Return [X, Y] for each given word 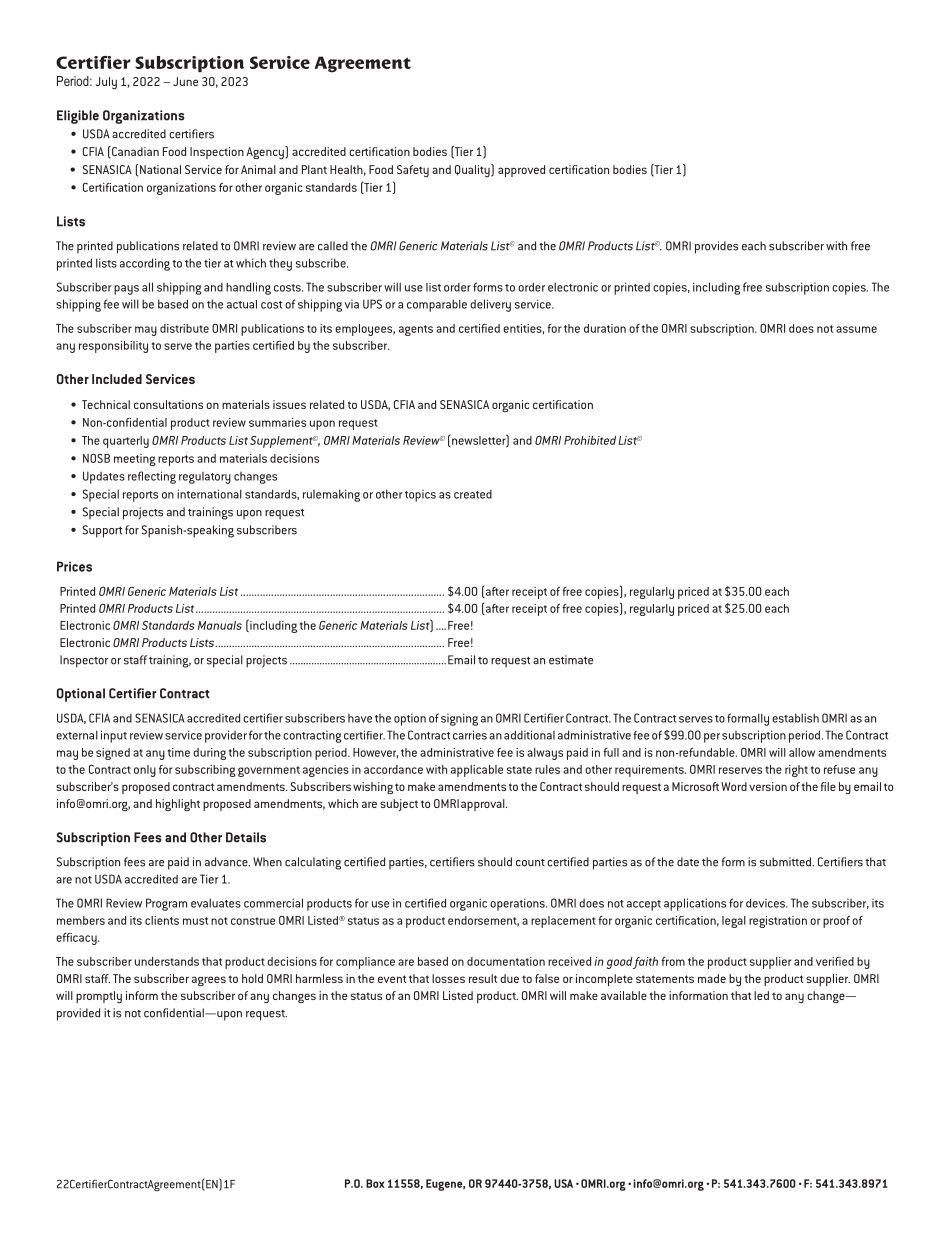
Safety [413, 171]
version [768, 786]
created [473, 494]
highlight [178, 805]
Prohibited [591, 440]
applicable [477, 771]
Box [375, 1183]
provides [716, 247]
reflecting [152, 477]
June [185, 81]
